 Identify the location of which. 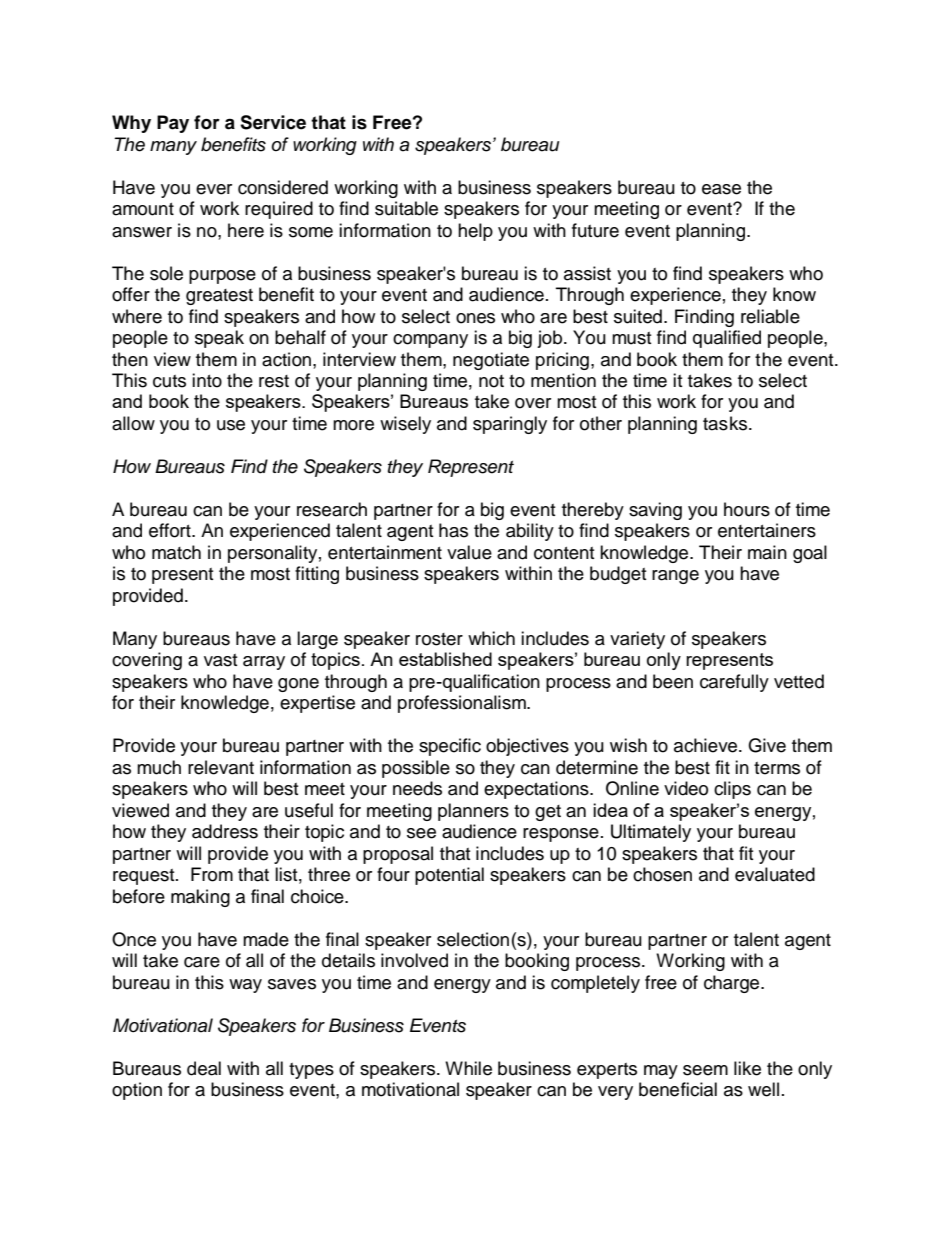
(491, 638).
